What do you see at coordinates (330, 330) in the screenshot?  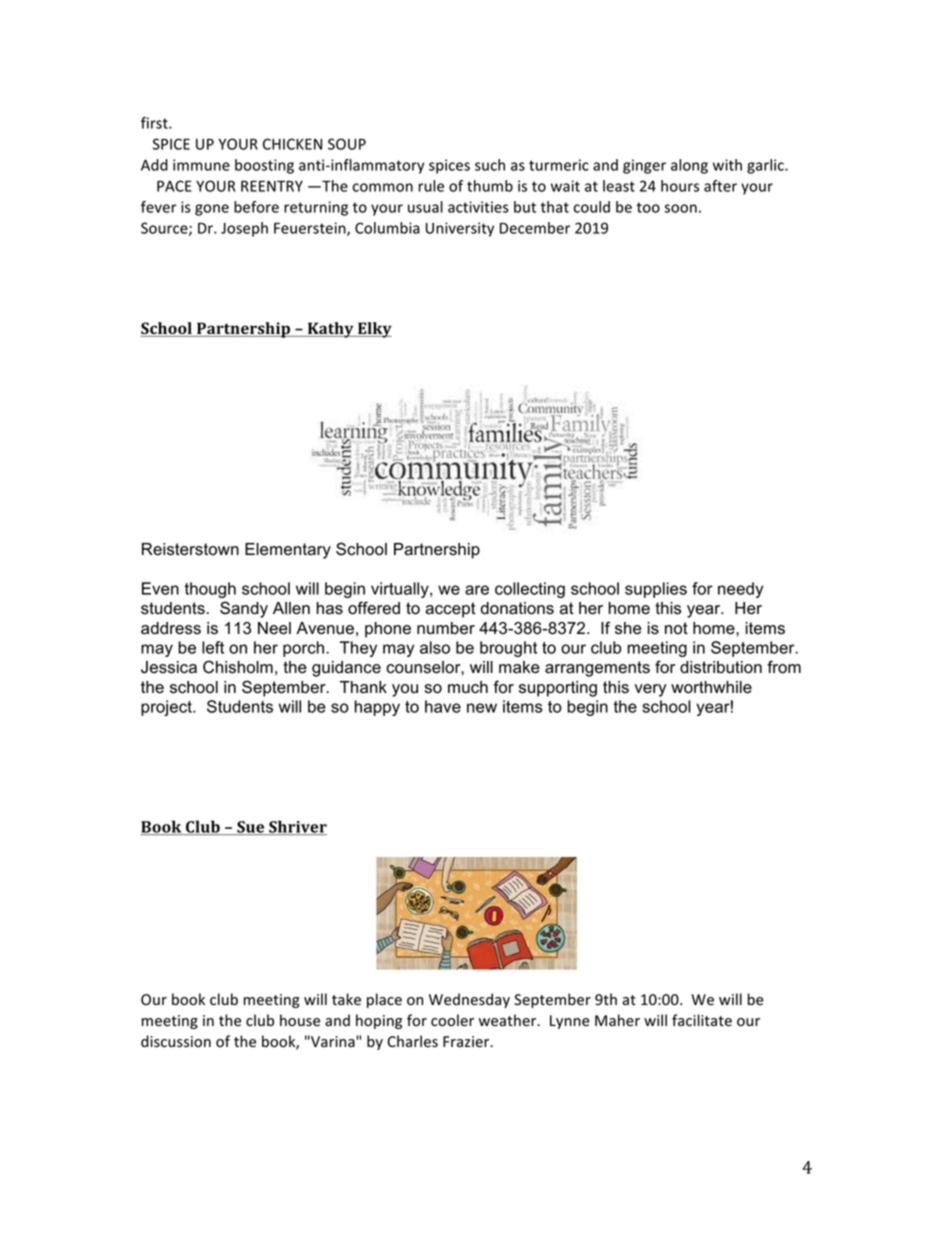 I see `Kathy` at bounding box center [330, 330].
